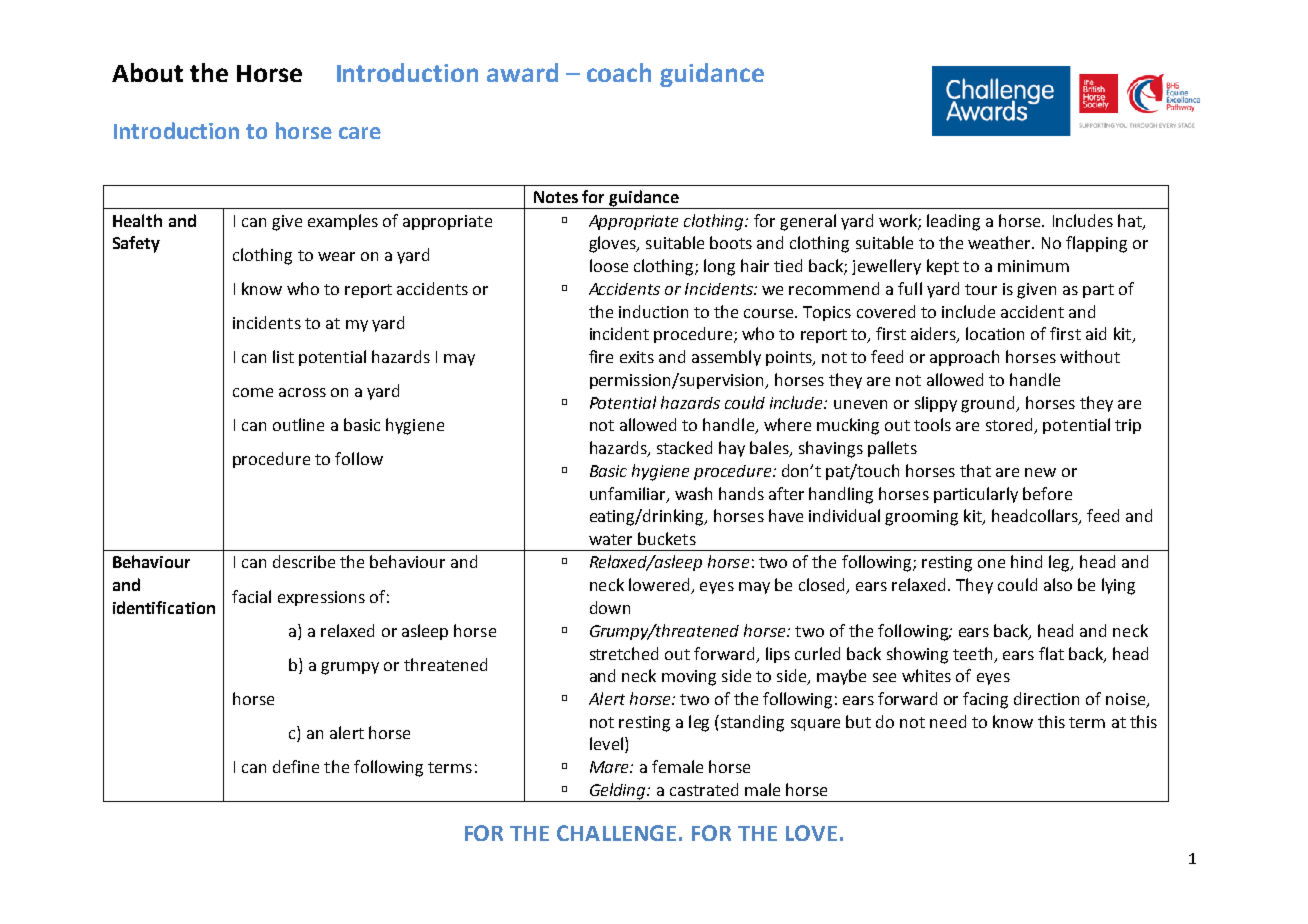 Image resolution: width=1308 pixels, height=924 pixels. I want to click on need, so click(948, 721).
